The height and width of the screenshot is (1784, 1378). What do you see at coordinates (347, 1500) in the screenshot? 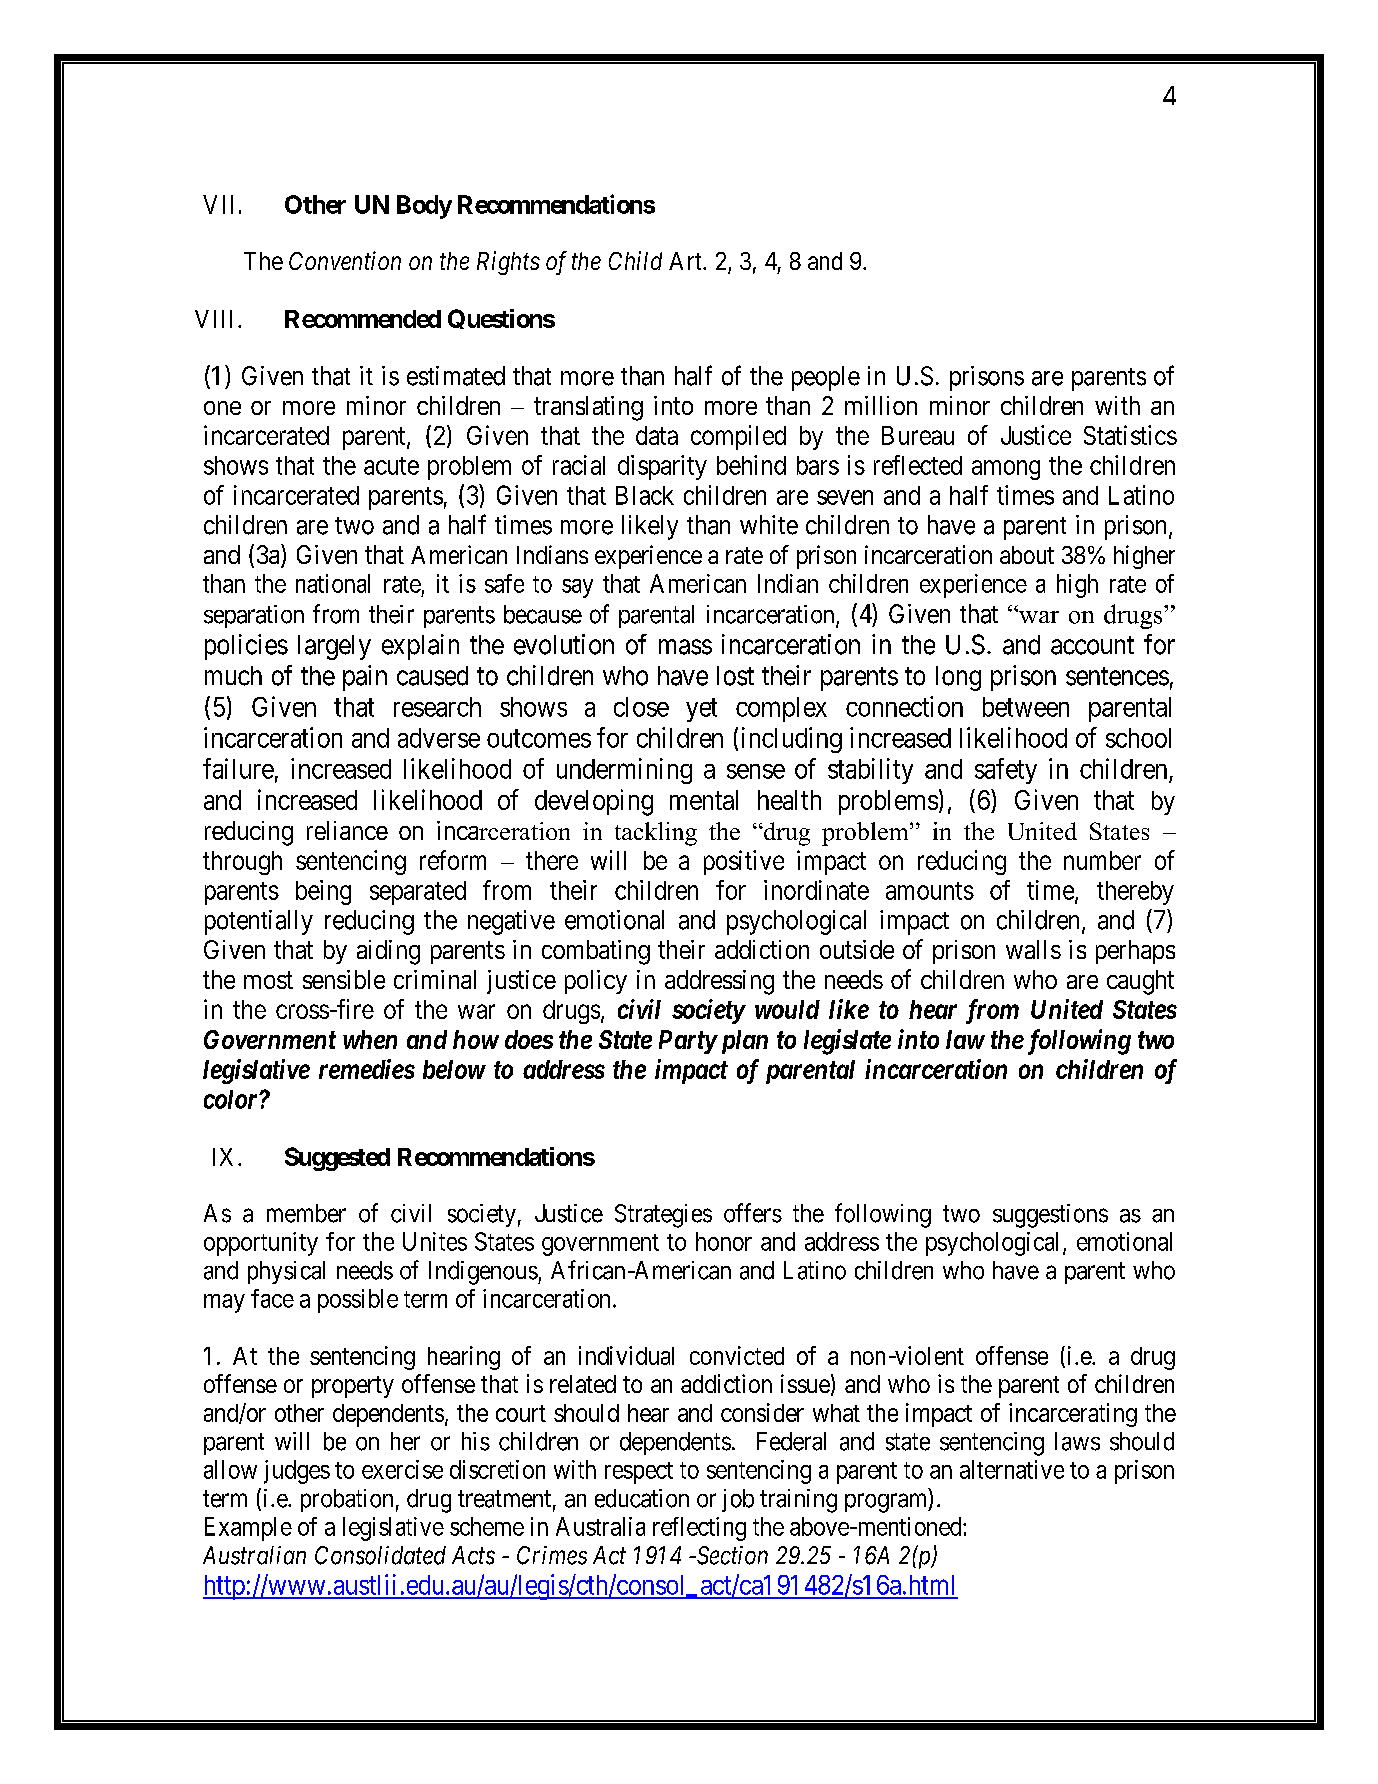
I see `probation` at bounding box center [347, 1500].
